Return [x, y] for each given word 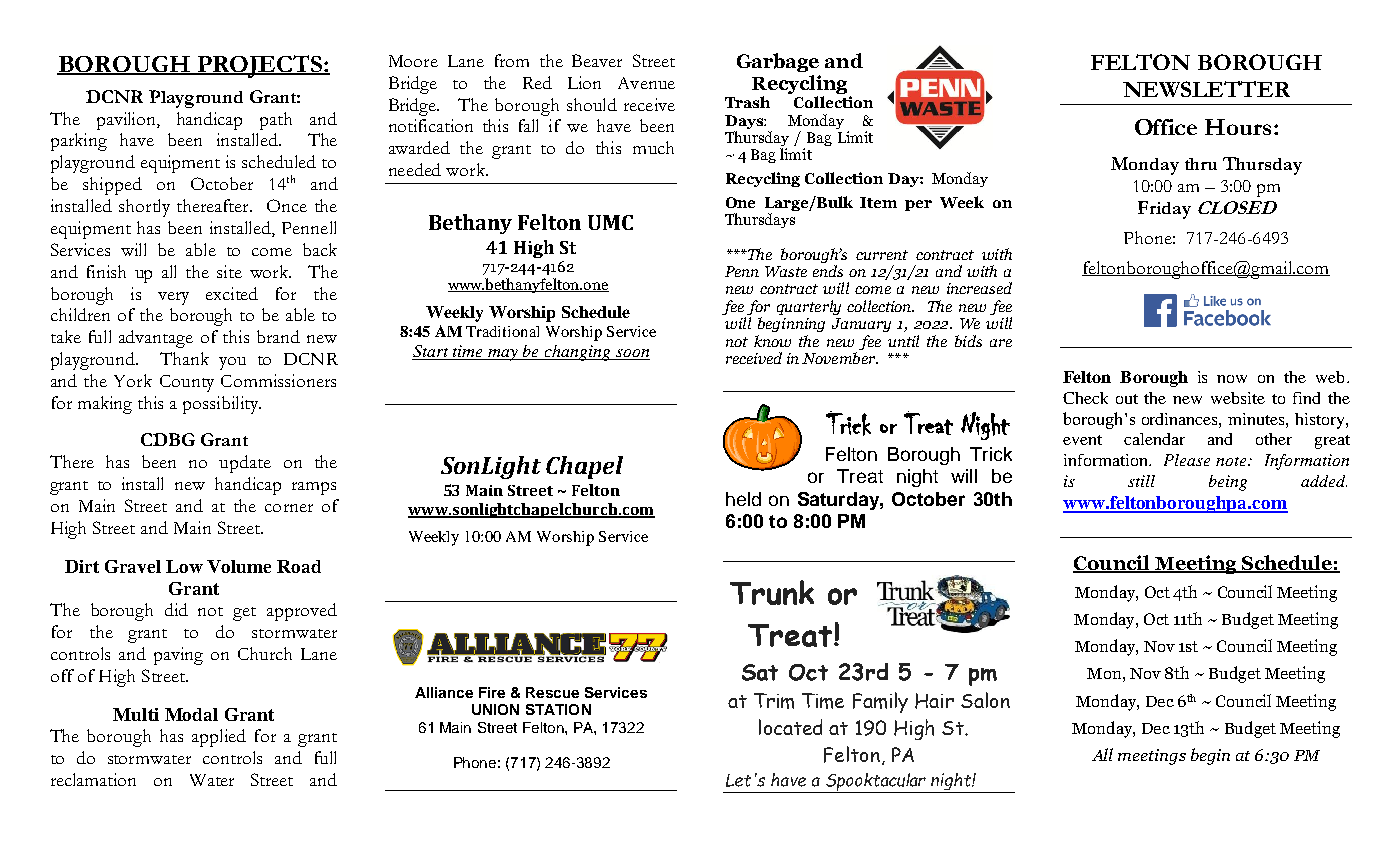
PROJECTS [260, 66]
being [1228, 483]
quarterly [809, 307]
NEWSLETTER [1206, 89]
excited [232, 293]
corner [289, 508]
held [743, 499]
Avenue [646, 83]
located [790, 727]
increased [979, 288]
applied [219, 738]
